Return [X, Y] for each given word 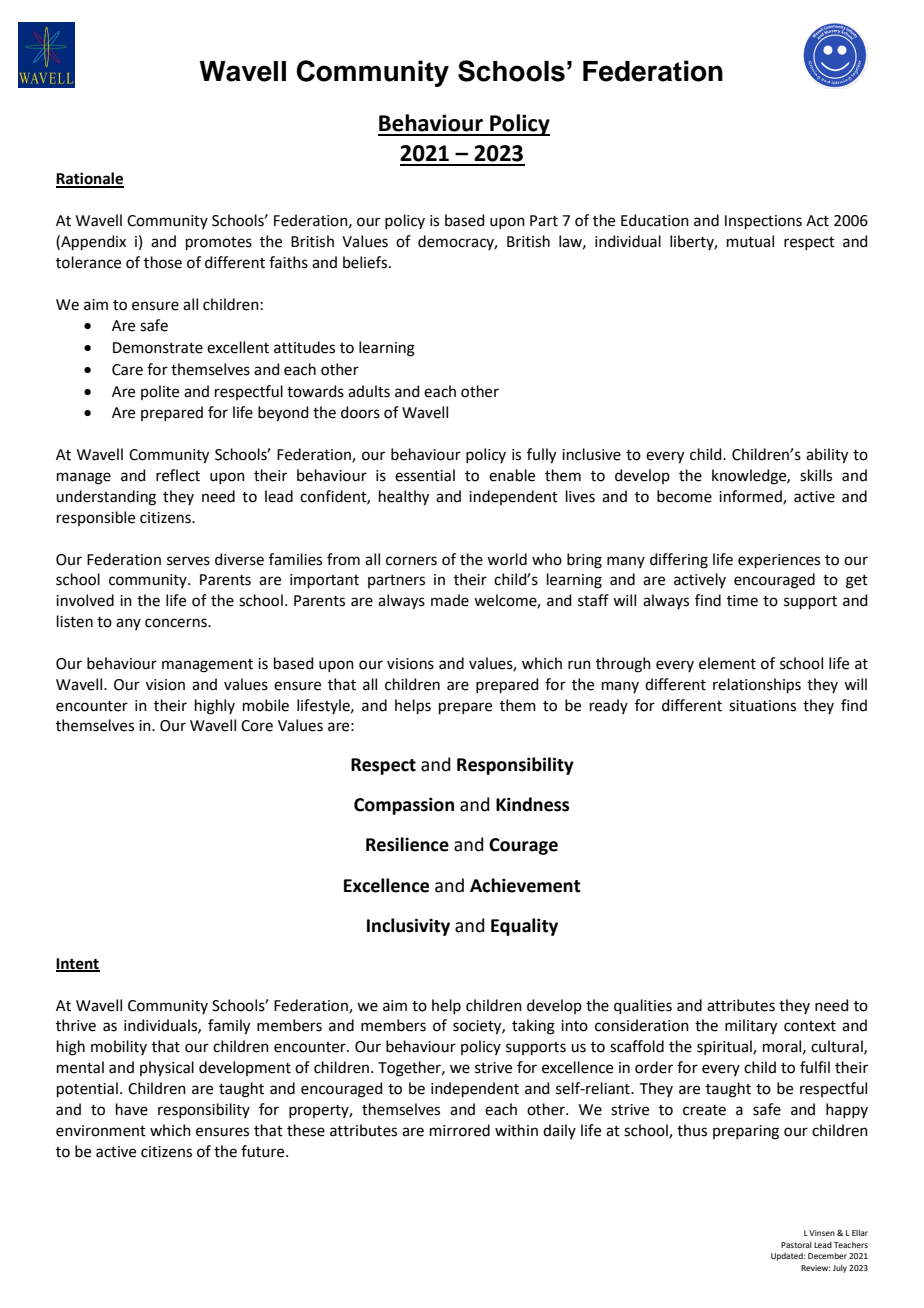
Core [257, 726]
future [264, 1151]
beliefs [365, 262]
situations [762, 706]
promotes [219, 243]
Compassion [404, 806]
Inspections [763, 222]
